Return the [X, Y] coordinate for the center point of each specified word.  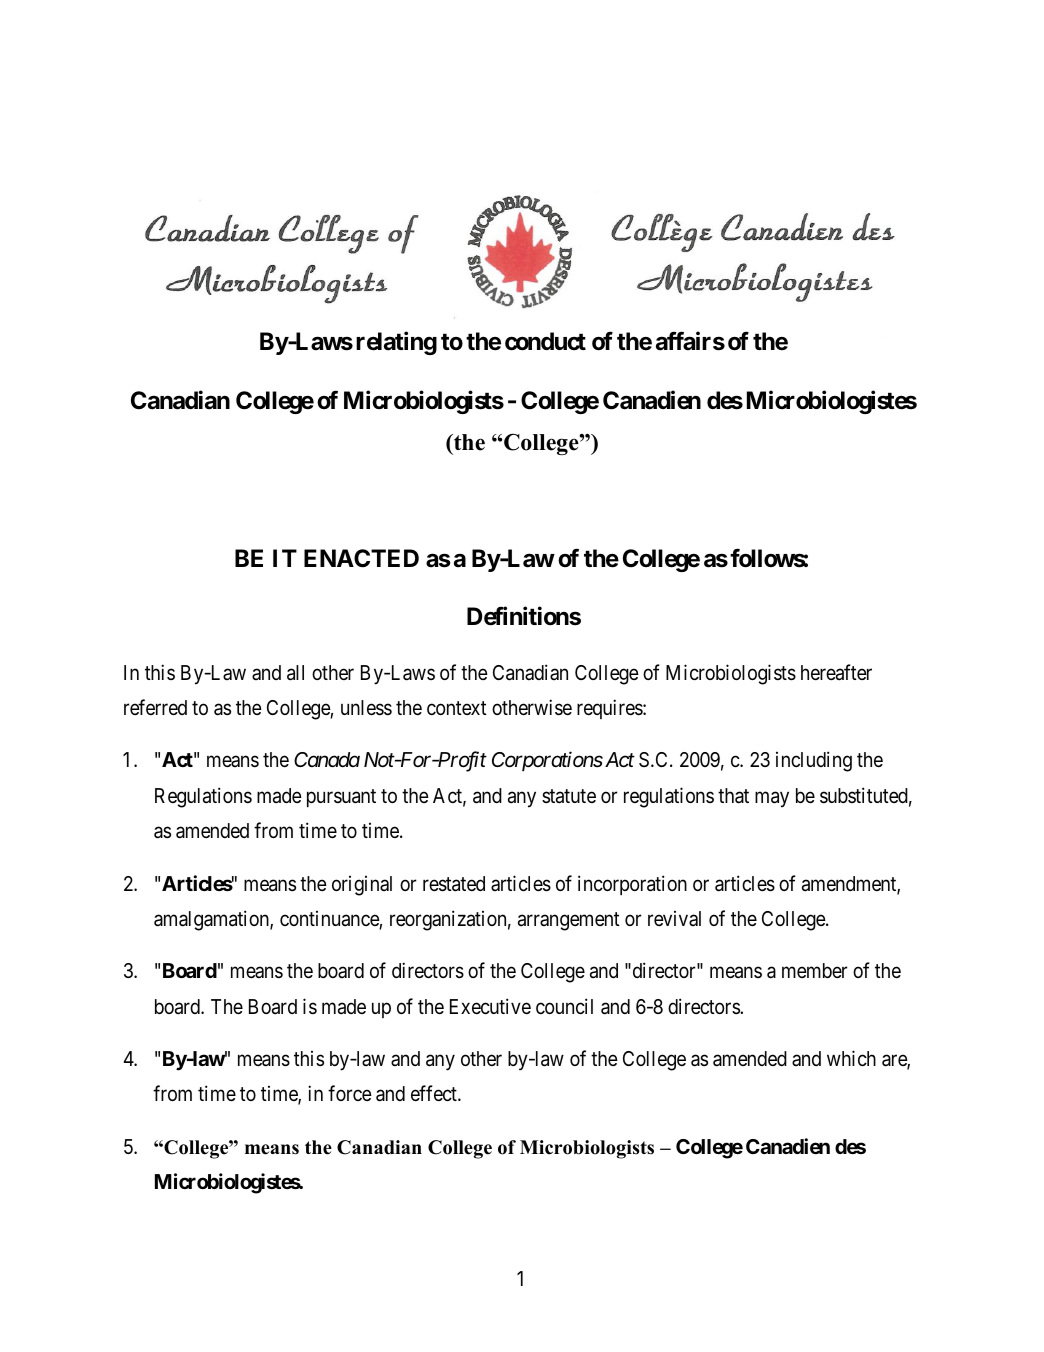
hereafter [836, 672]
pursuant [341, 798]
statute [569, 796]
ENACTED [361, 558]
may [772, 799]
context [457, 708]
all [295, 673]
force [350, 1093]
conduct [545, 341]
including [814, 761]
